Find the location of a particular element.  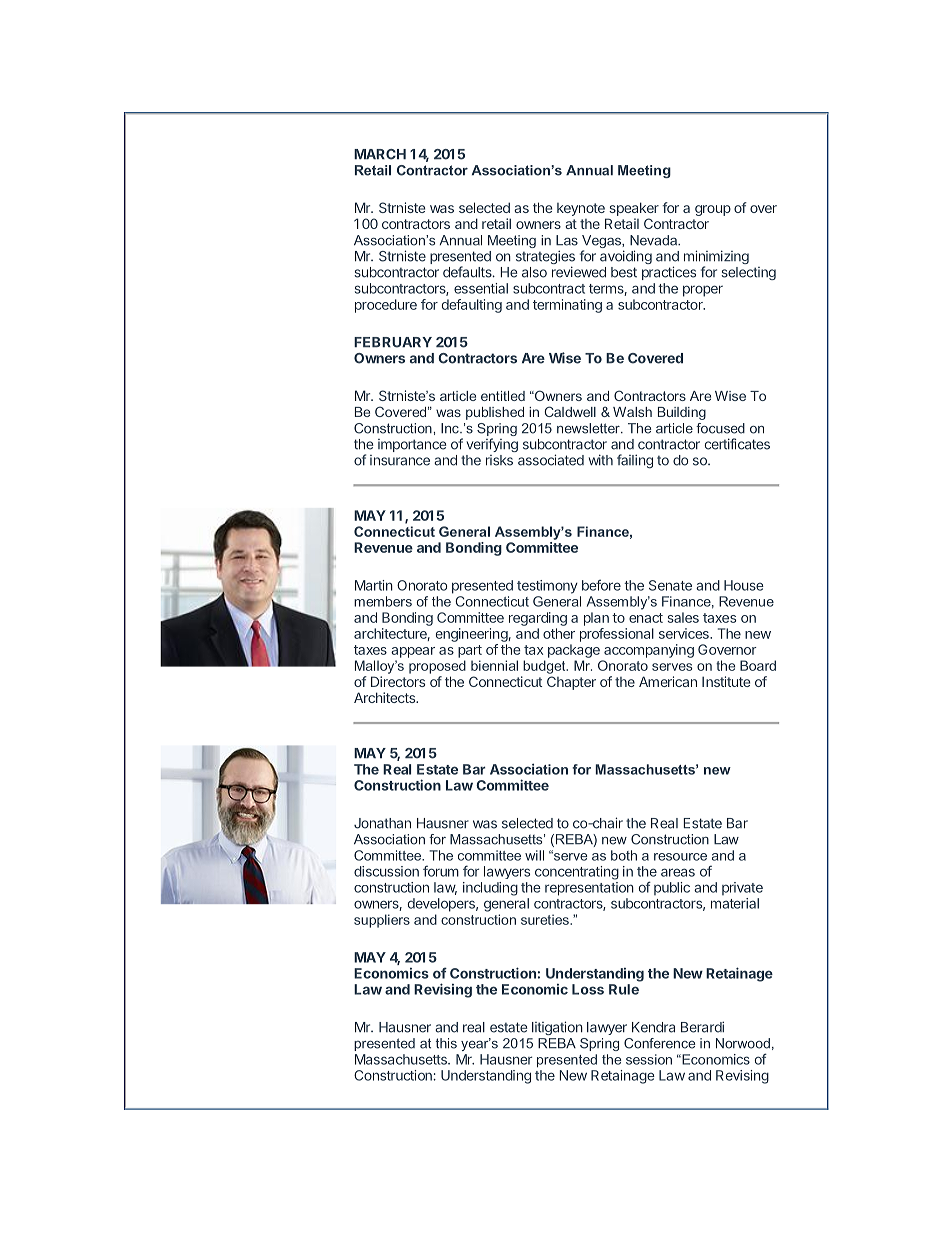

other is located at coordinates (559, 633).
